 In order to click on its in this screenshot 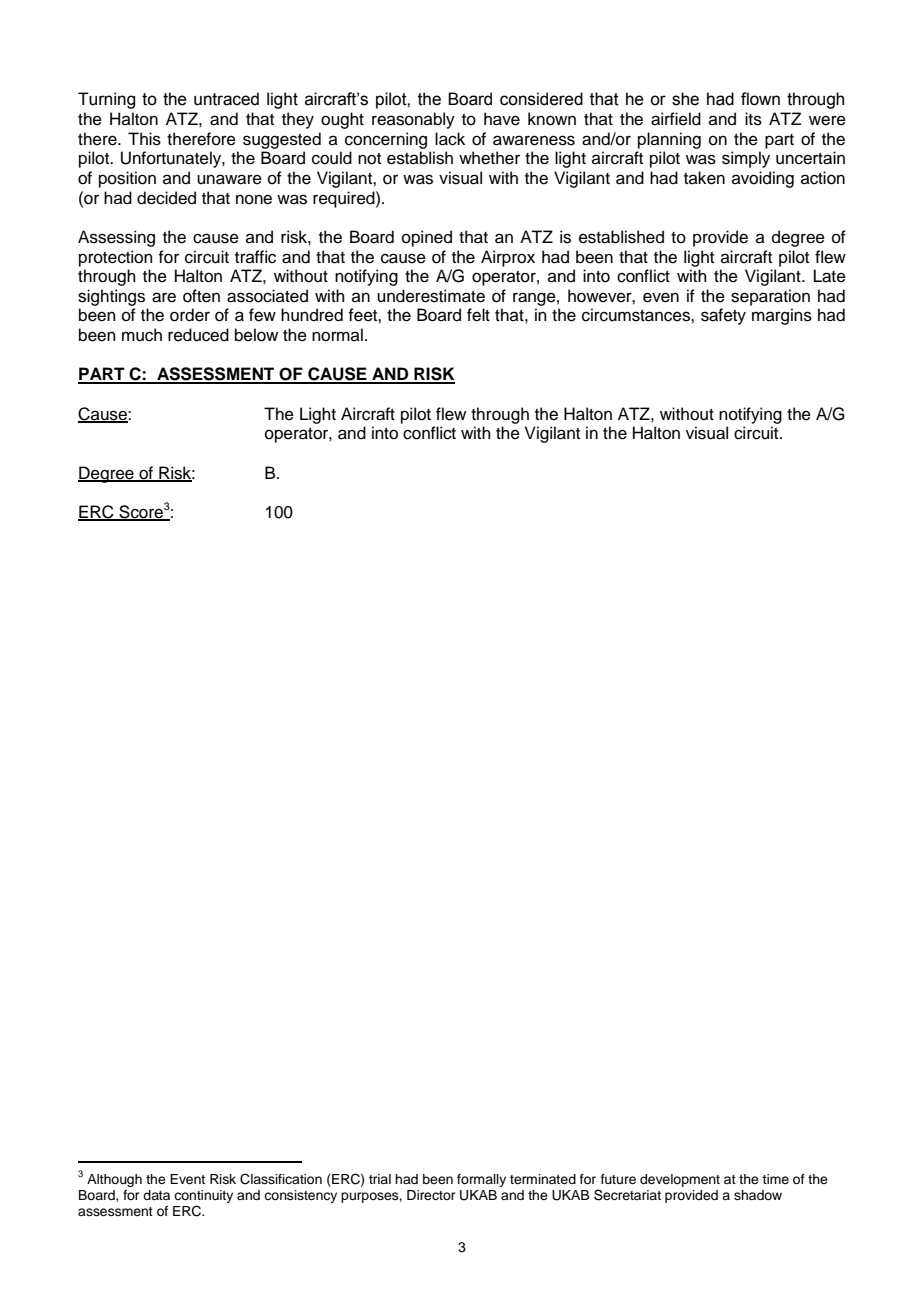, I will do `click(753, 119)`.
